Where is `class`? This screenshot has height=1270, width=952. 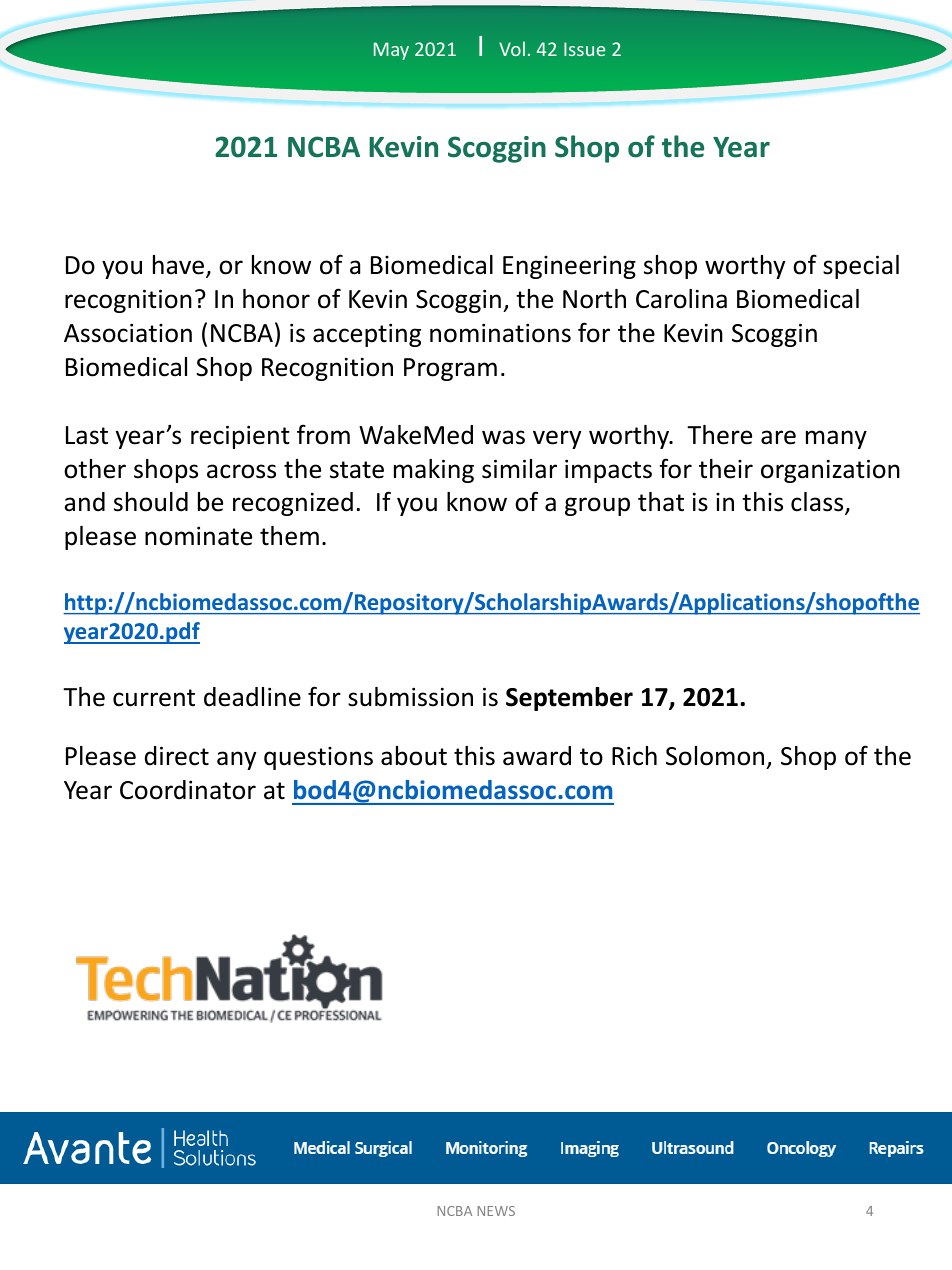
class is located at coordinates (818, 503).
